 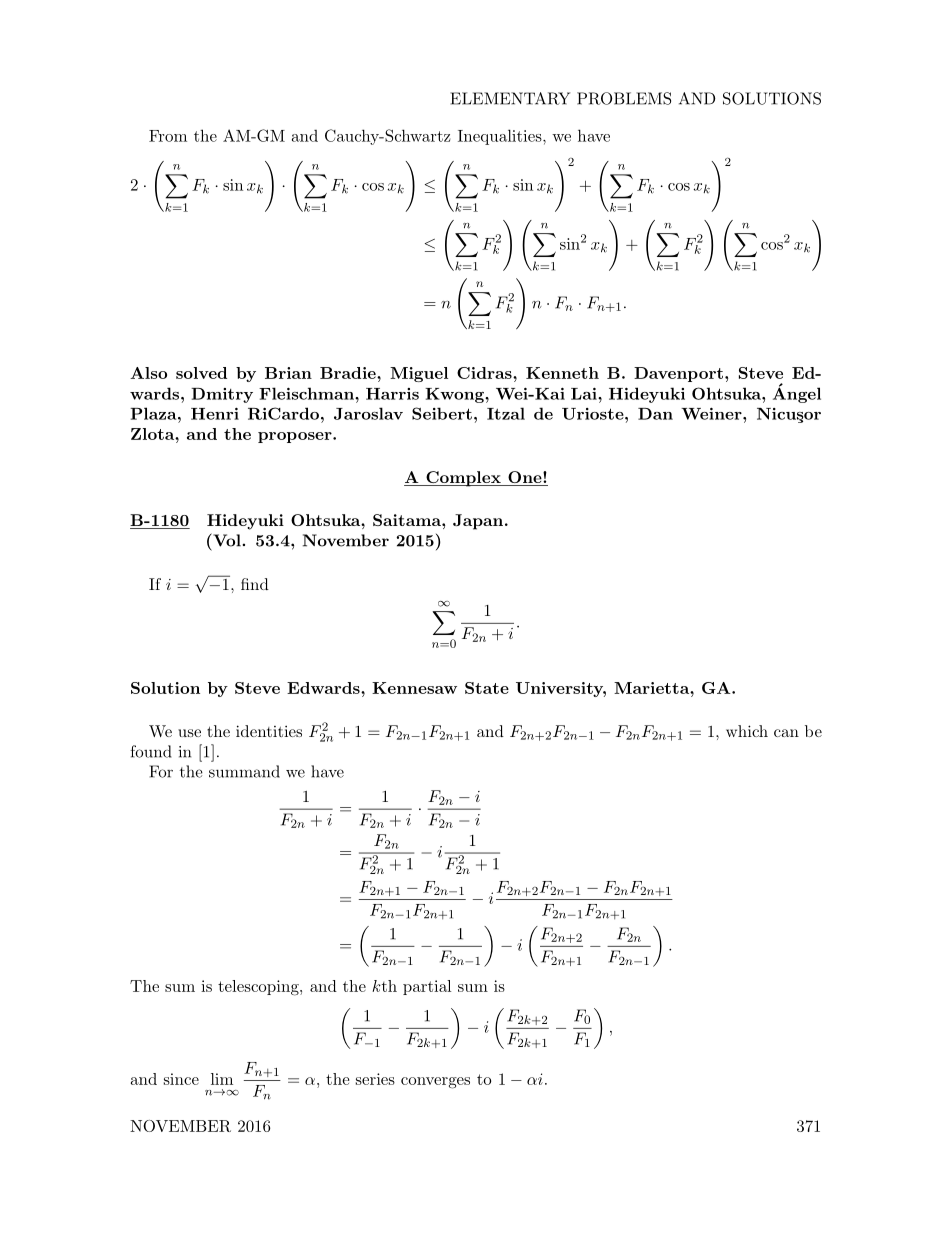 I want to click on find, so click(x=255, y=584).
